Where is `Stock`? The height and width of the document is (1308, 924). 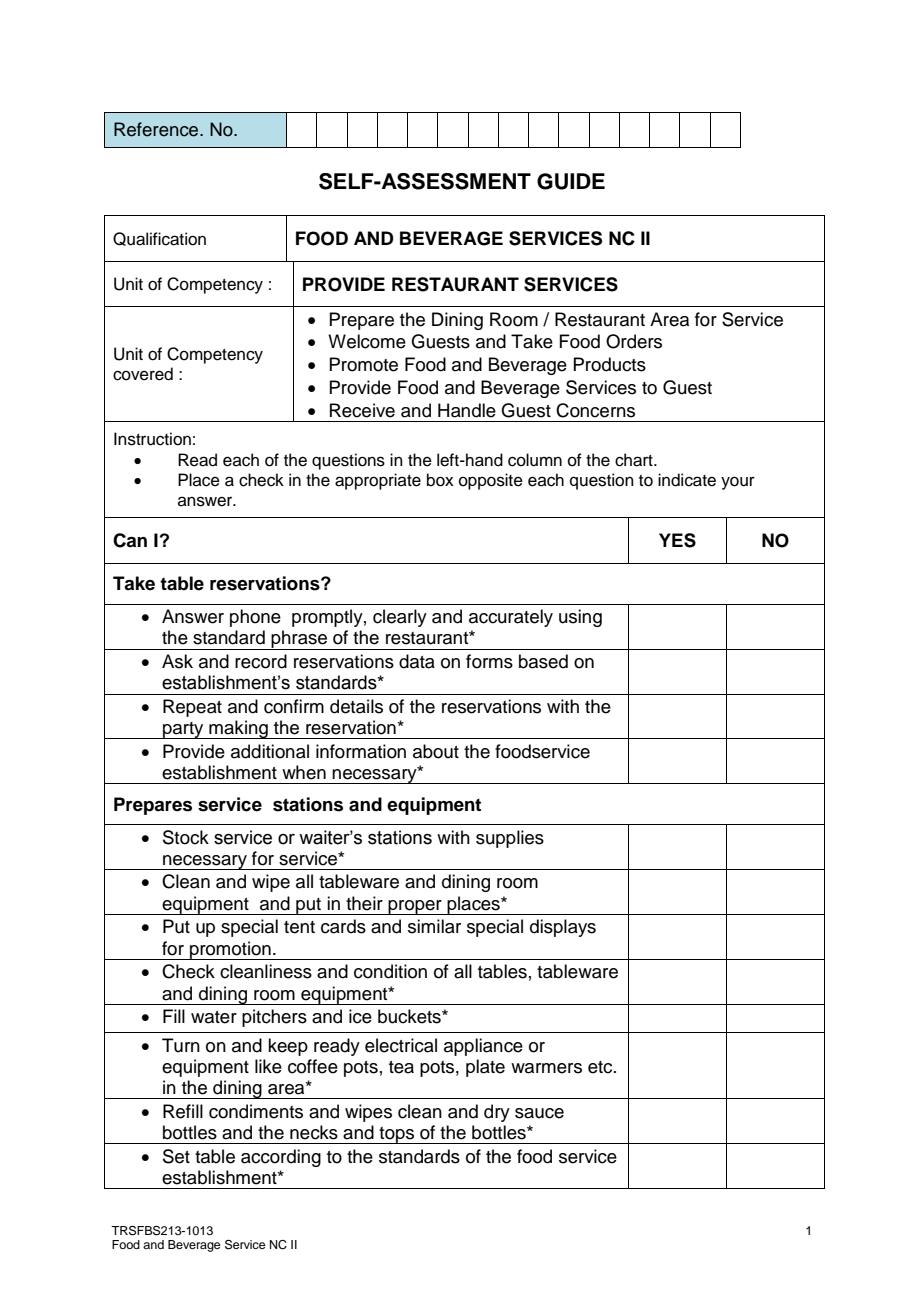
Stock is located at coordinates (186, 837).
